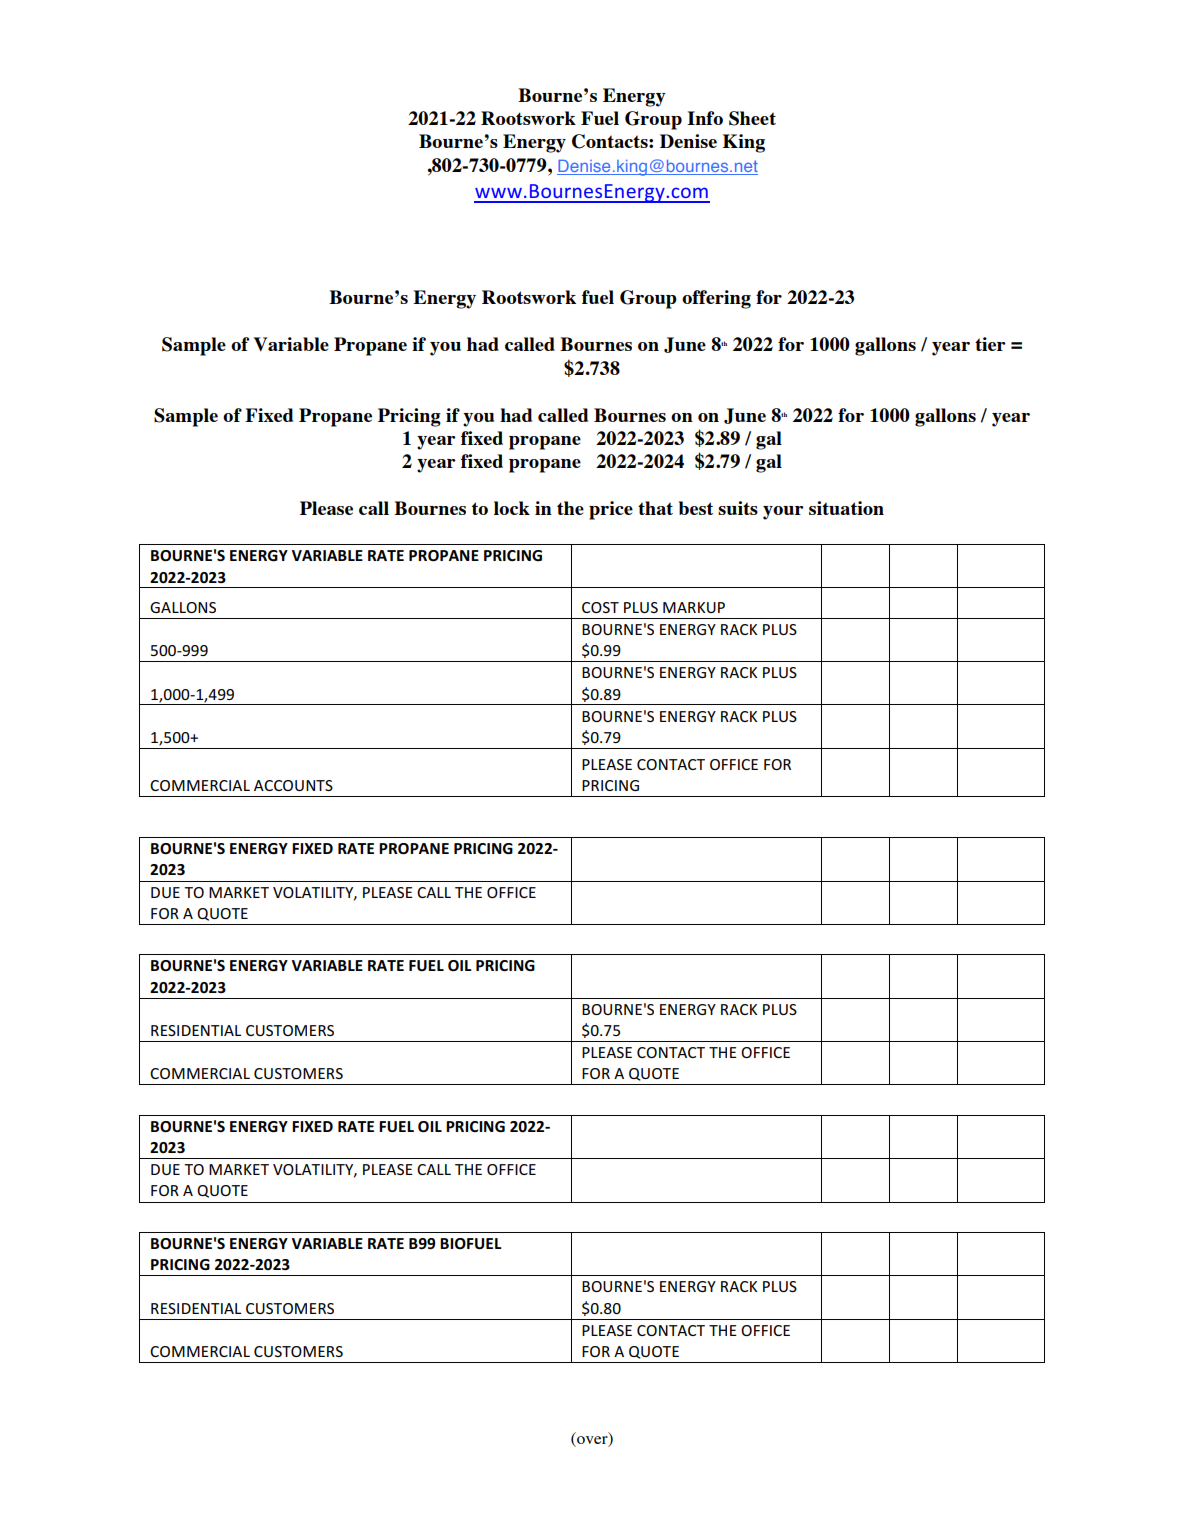  Describe the element at coordinates (694, 607) in the document. I see `MARKUP` at that location.
